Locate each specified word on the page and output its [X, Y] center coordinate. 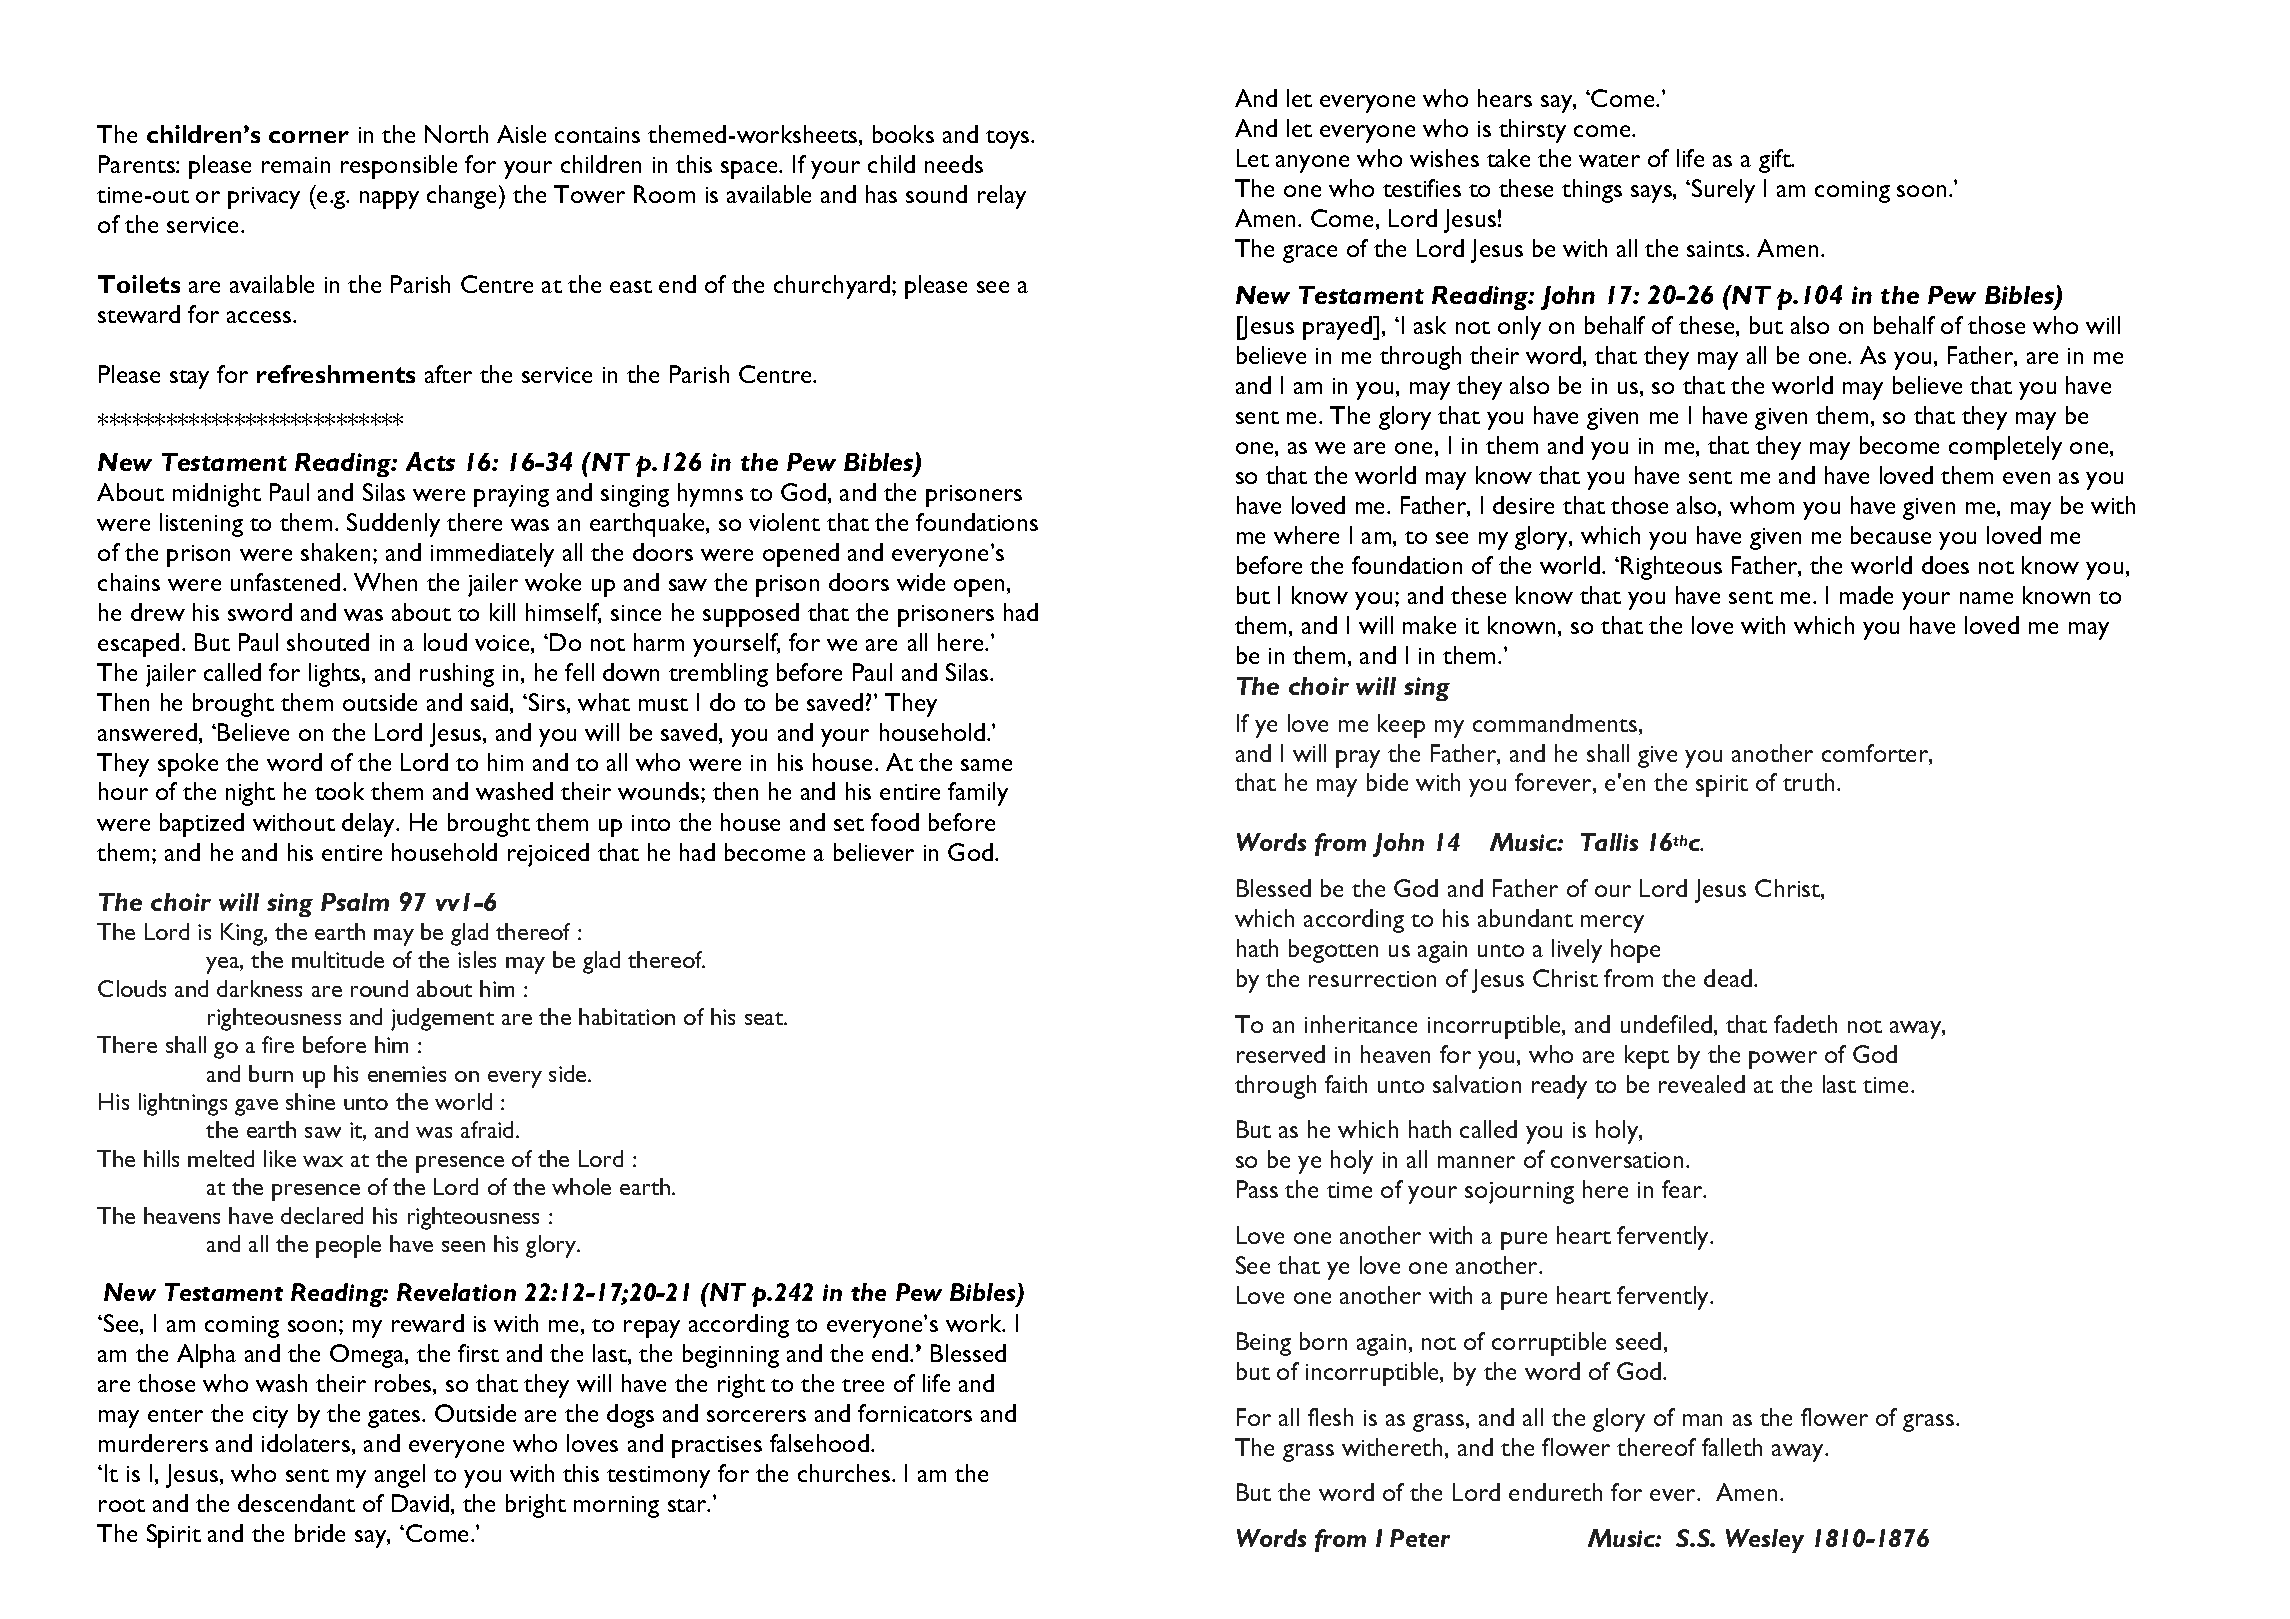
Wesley [1765, 1541]
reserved [1281, 1054]
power [1783, 1060]
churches [845, 1473]
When [385, 582]
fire [278, 1044]
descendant [296, 1503]
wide [921, 582]
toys [1009, 139]
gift [1776, 161]
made [1866, 595]
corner [309, 137]
